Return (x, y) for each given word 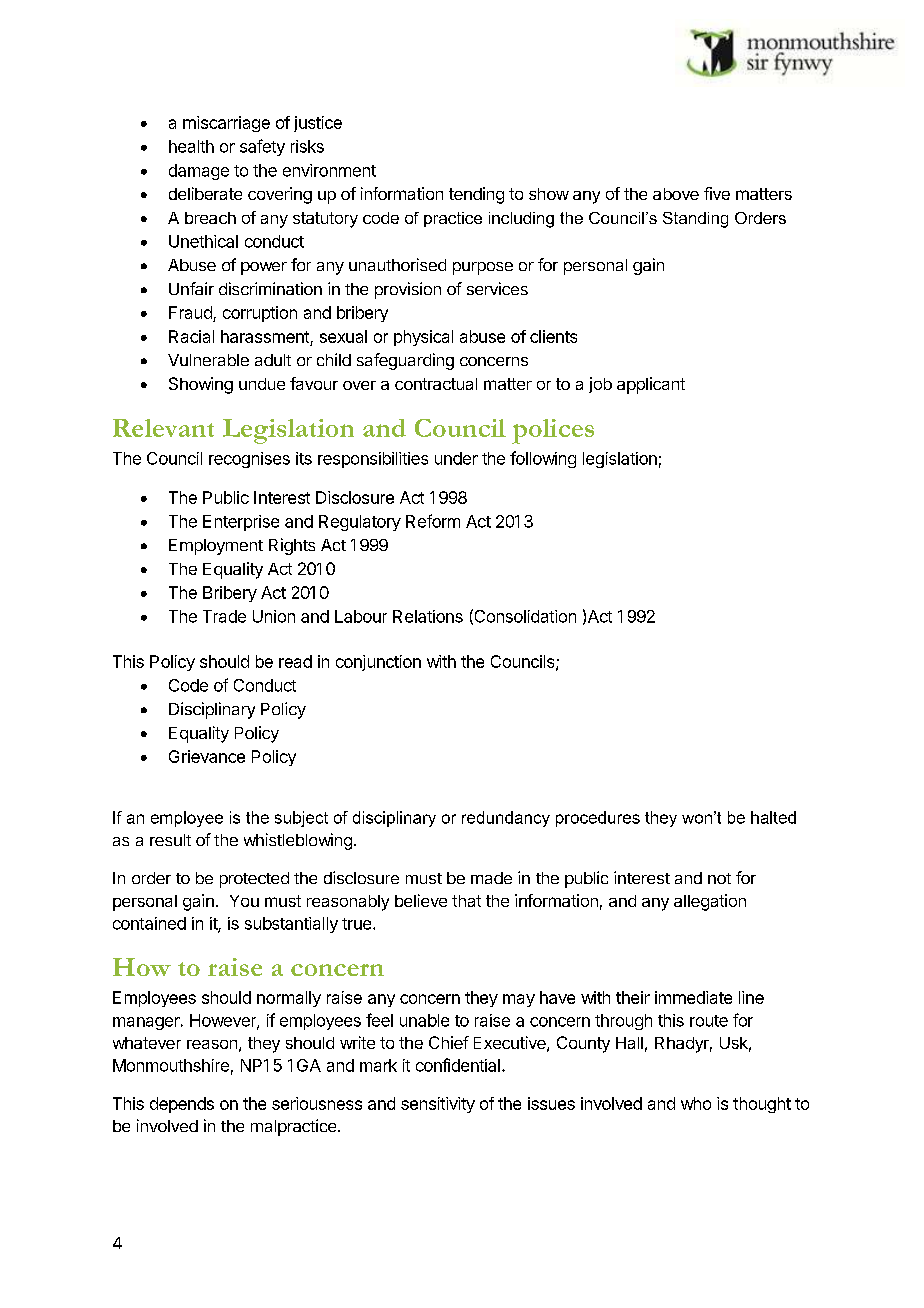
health (191, 146)
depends (182, 1105)
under (456, 458)
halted (773, 817)
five (717, 193)
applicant (651, 385)
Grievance (207, 756)
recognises (249, 460)
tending (476, 195)
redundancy (506, 819)
